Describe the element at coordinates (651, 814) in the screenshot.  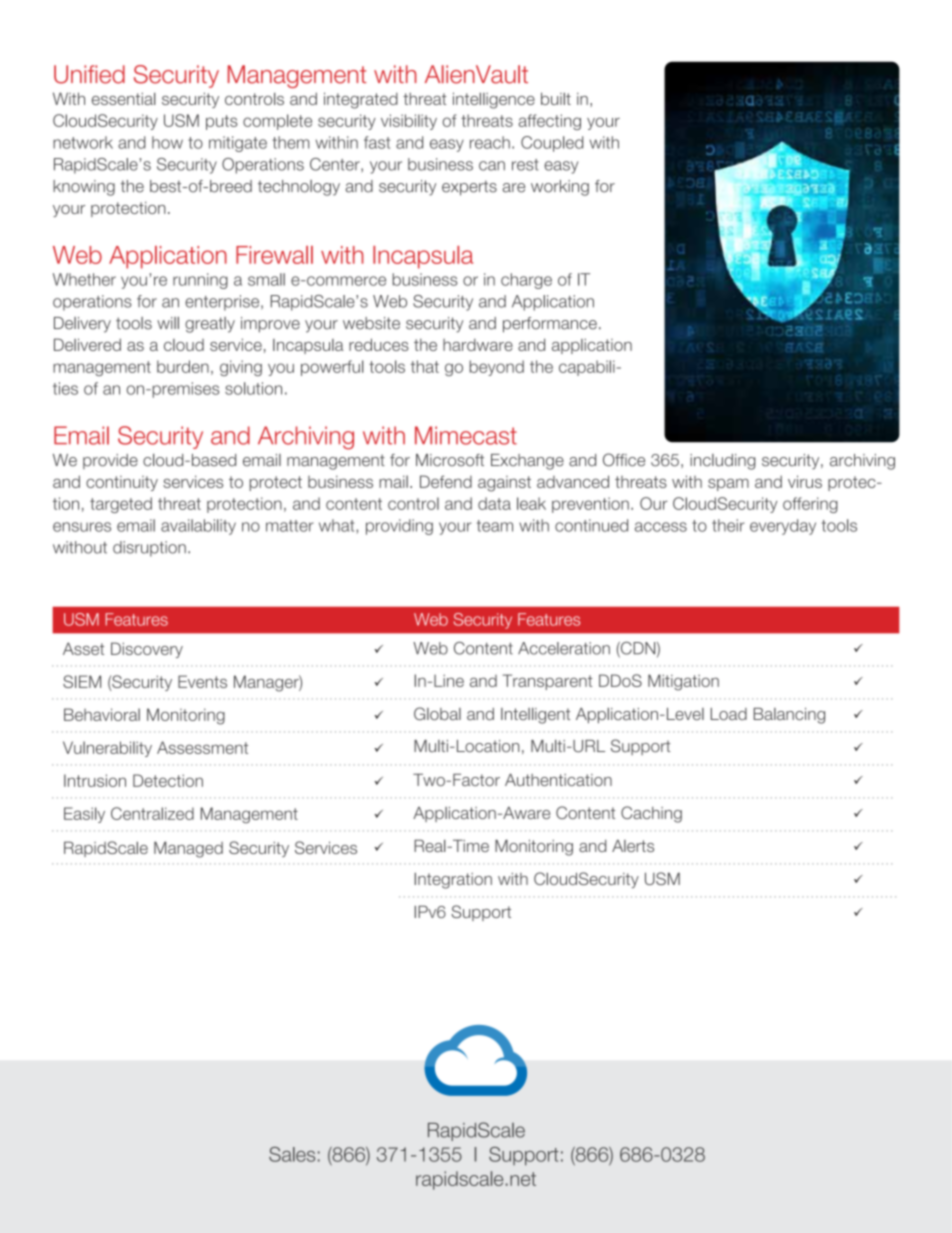
I see `Caching` at that location.
